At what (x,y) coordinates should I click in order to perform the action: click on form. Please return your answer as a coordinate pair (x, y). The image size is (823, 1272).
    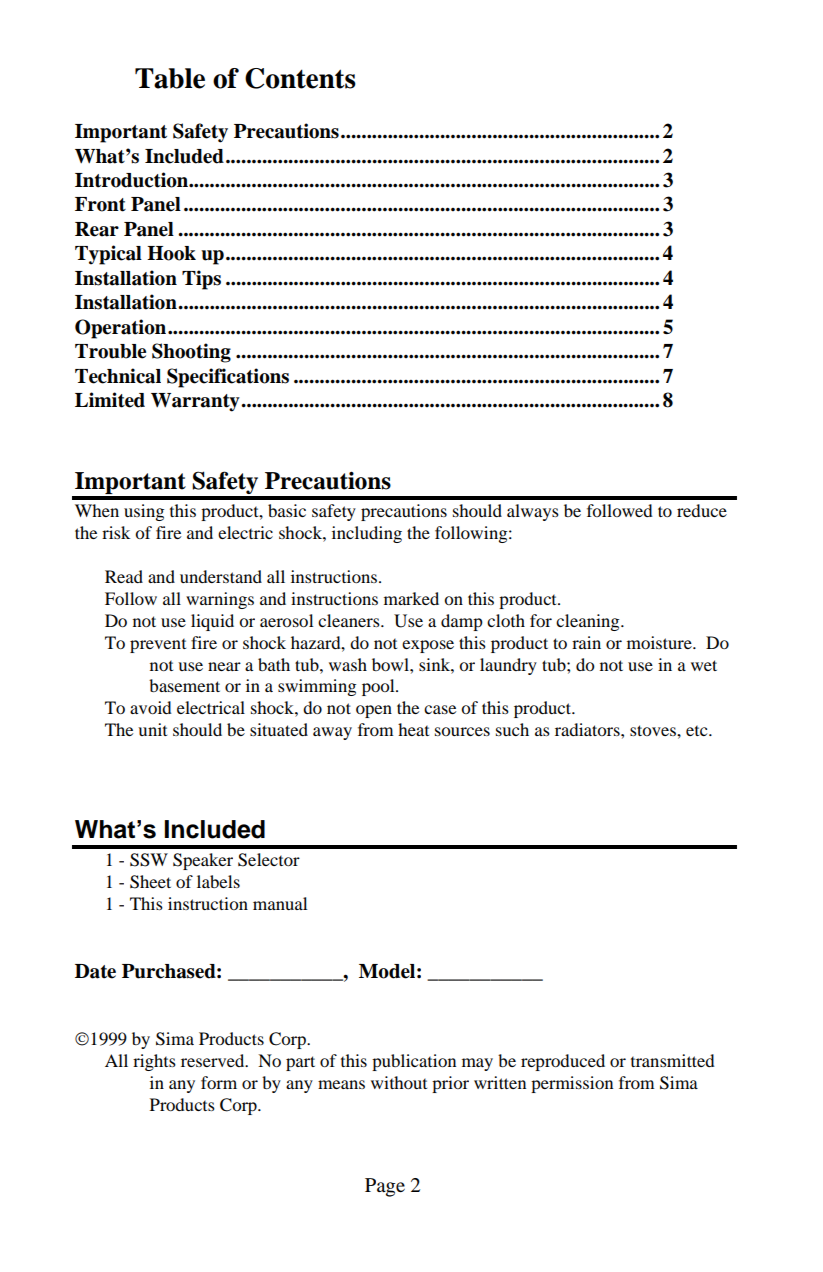
    Looking at the image, I should click on (219, 1082).
